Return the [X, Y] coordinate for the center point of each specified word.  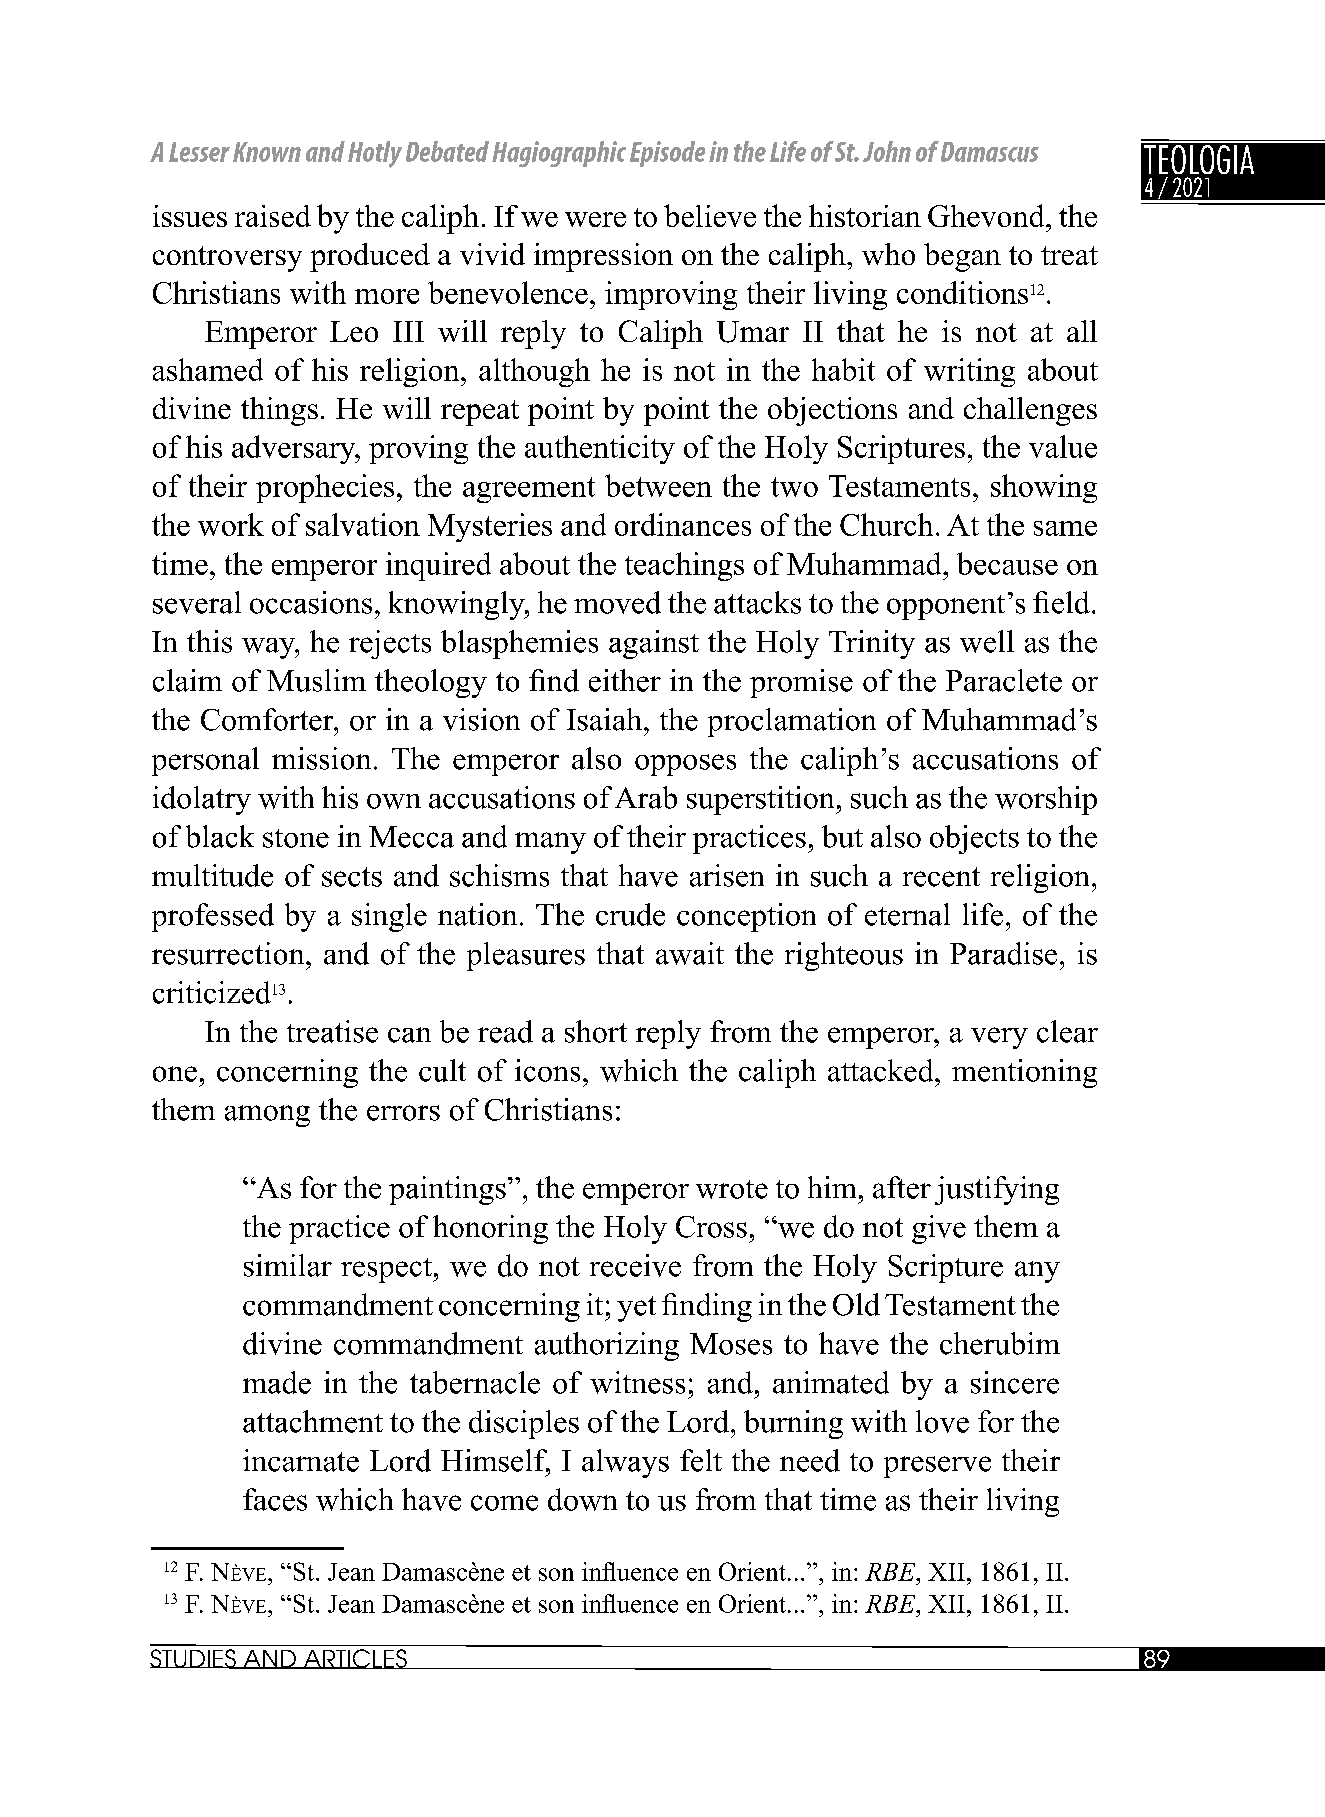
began [962, 257]
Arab [646, 797]
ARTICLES [355, 1659]
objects [974, 839]
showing [1044, 488]
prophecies [325, 488]
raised [273, 216]
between [658, 485]
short [596, 1031]
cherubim [1000, 1343]
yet [636, 1309]
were [595, 219]
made [277, 1382]
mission [321, 758]
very [999, 1038]
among [267, 1116]
